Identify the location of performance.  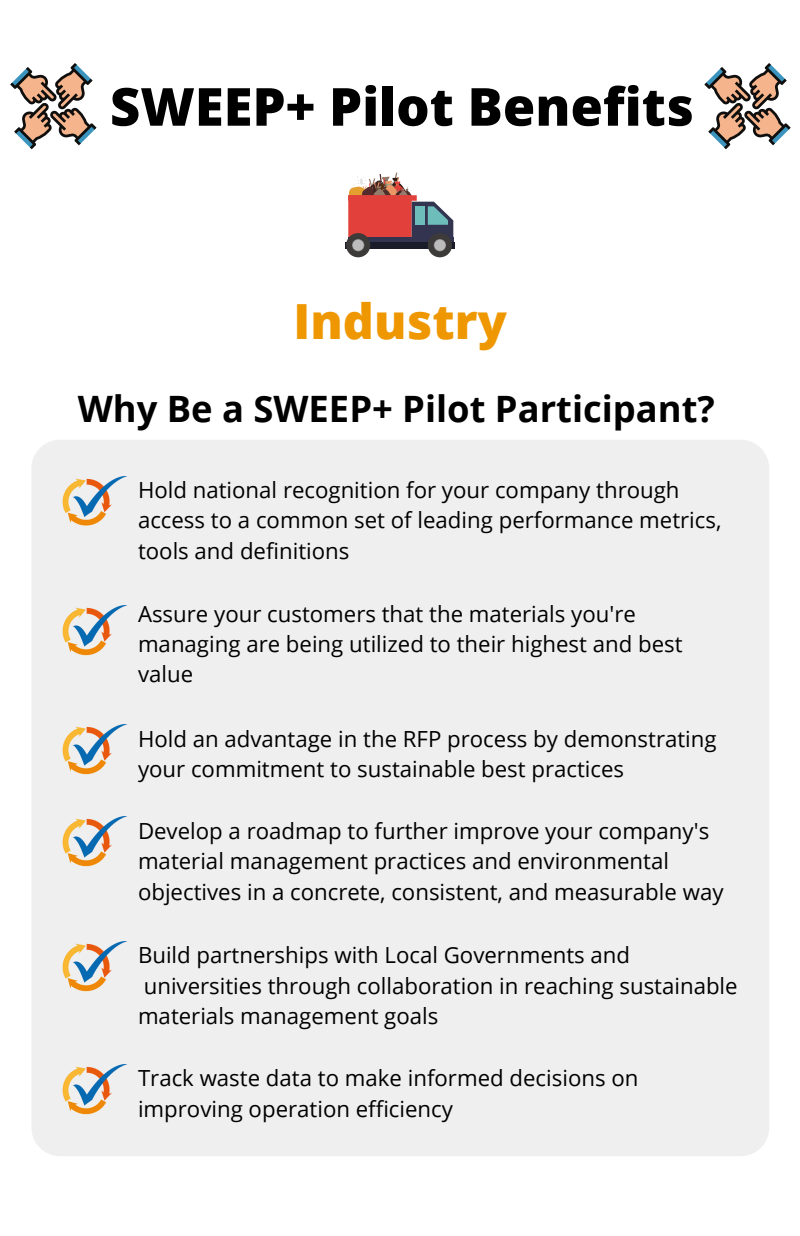
(566, 522).
